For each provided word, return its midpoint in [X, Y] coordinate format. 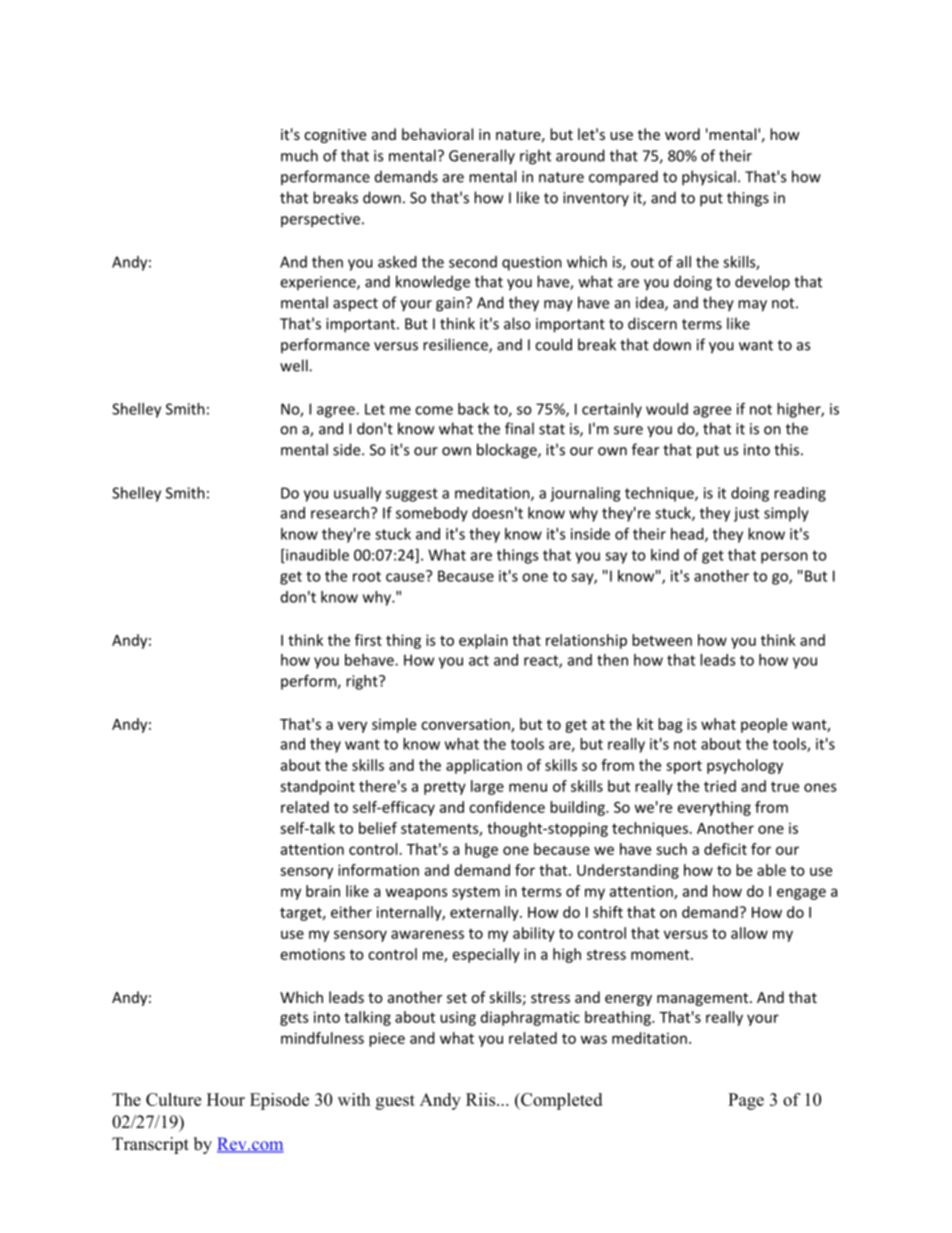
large [487, 787]
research [340, 513]
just [746, 514]
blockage [508, 451]
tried [720, 786]
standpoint [317, 787]
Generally [482, 157]
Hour [226, 1099]
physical [709, 178]
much [299, 155]
